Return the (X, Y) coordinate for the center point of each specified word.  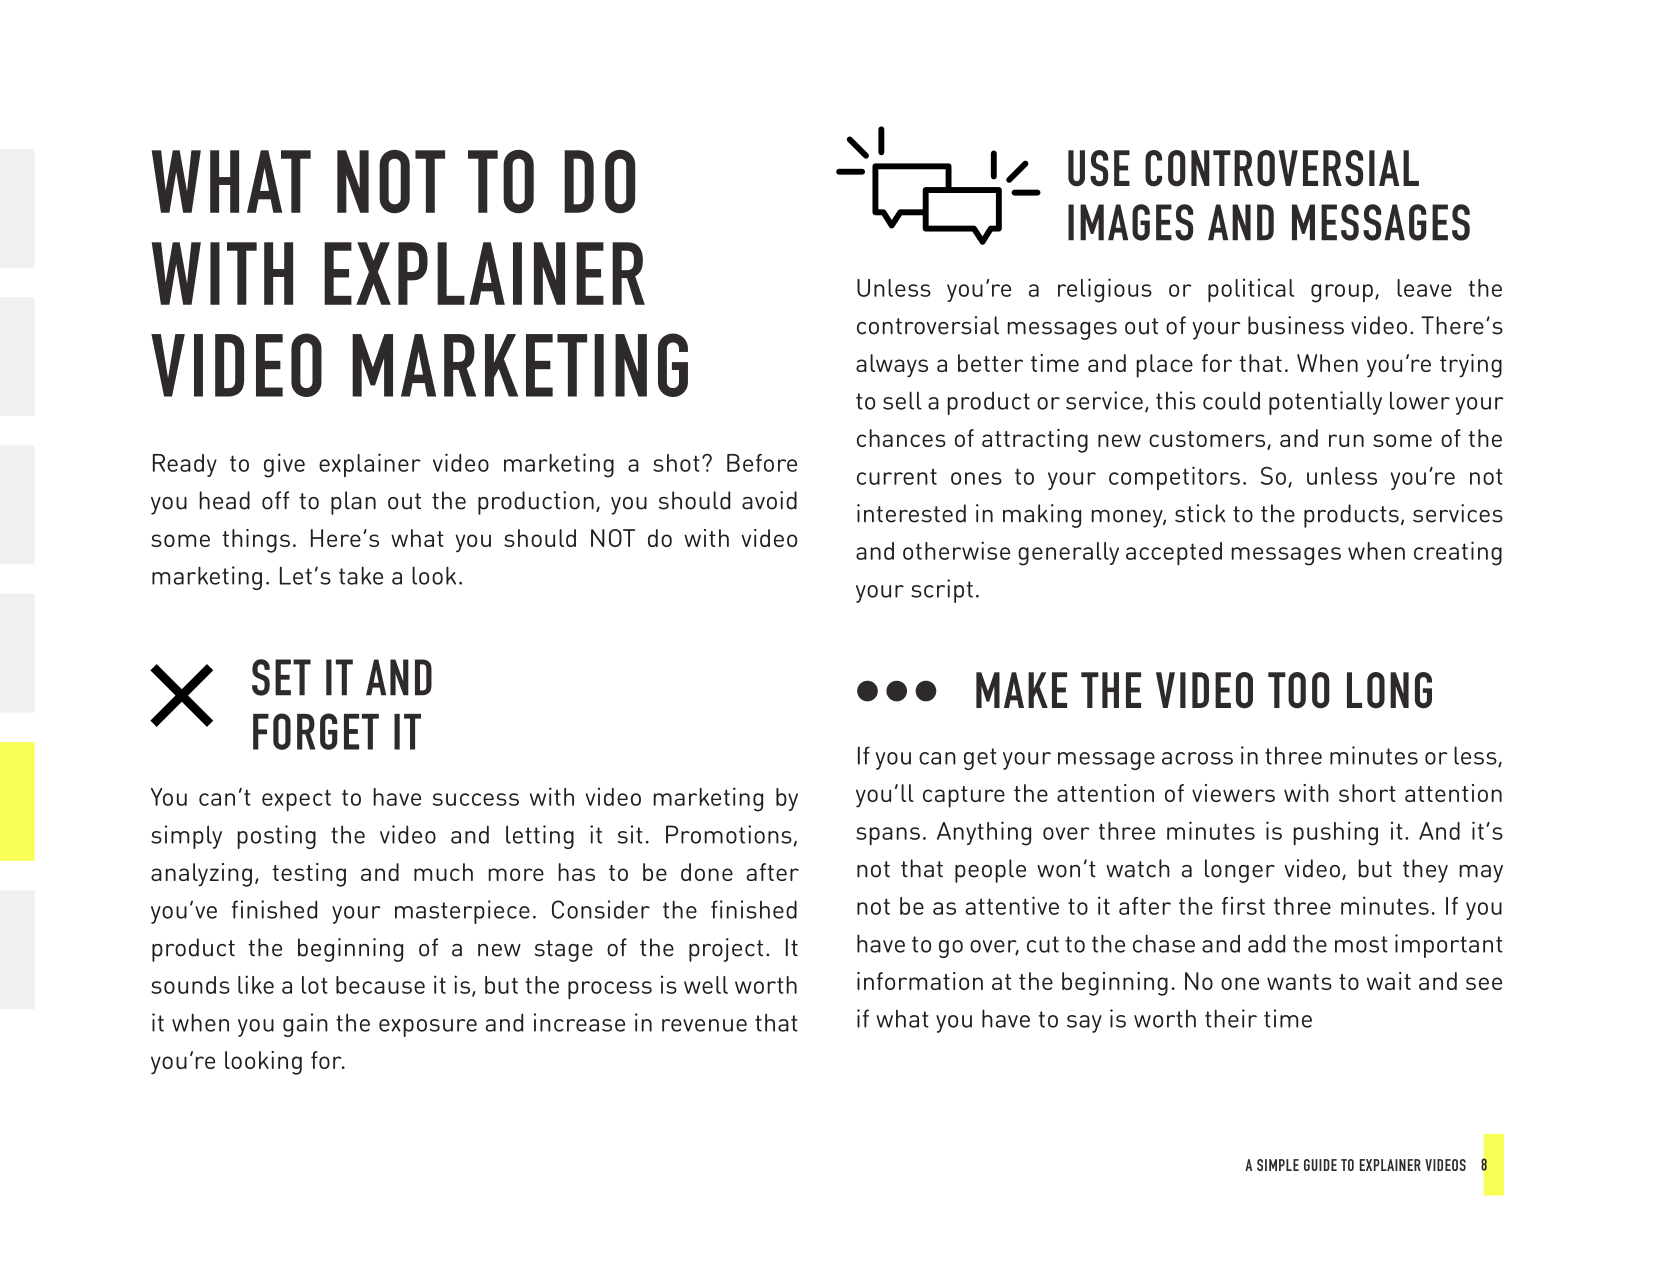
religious (1105, 290)
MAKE (1021, 690)
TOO (1299, 690)
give (284, 465)
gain (305, 1025)
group (1342, 293)
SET (281, 677)
